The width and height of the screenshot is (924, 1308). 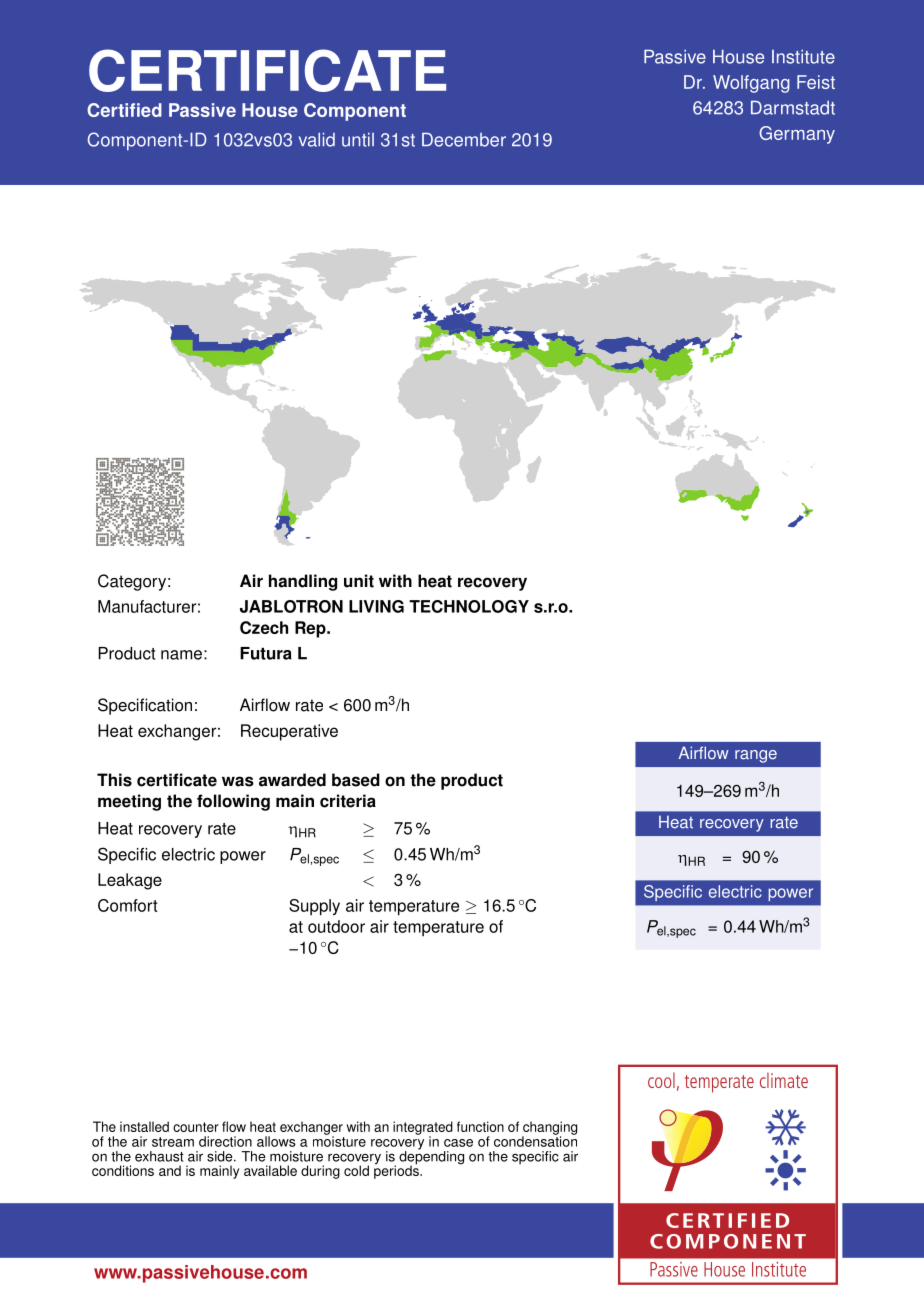 I want to click on handling, so click(x=303, y=582).
